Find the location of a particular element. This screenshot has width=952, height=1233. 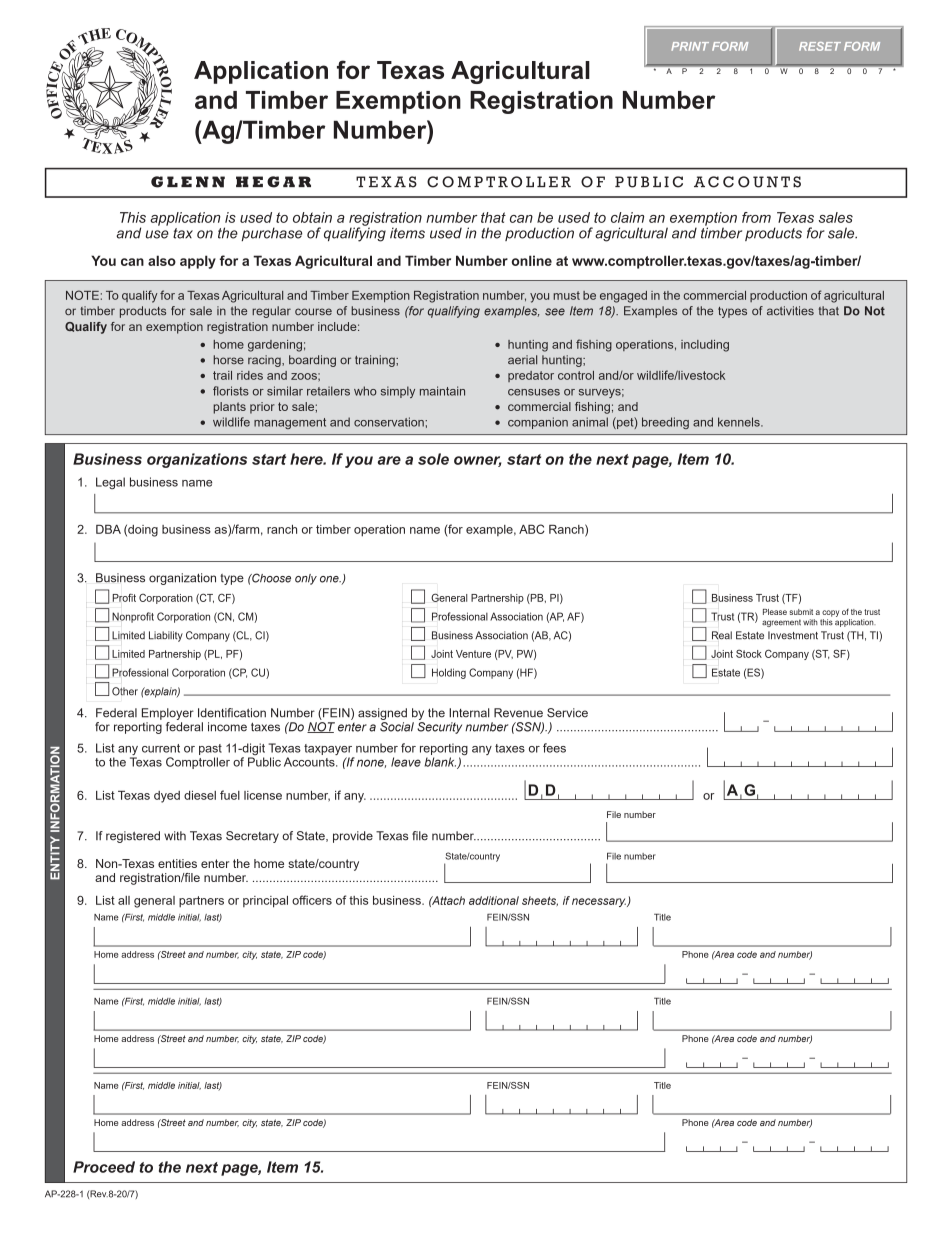

online is located at coordinates (532, 260).
